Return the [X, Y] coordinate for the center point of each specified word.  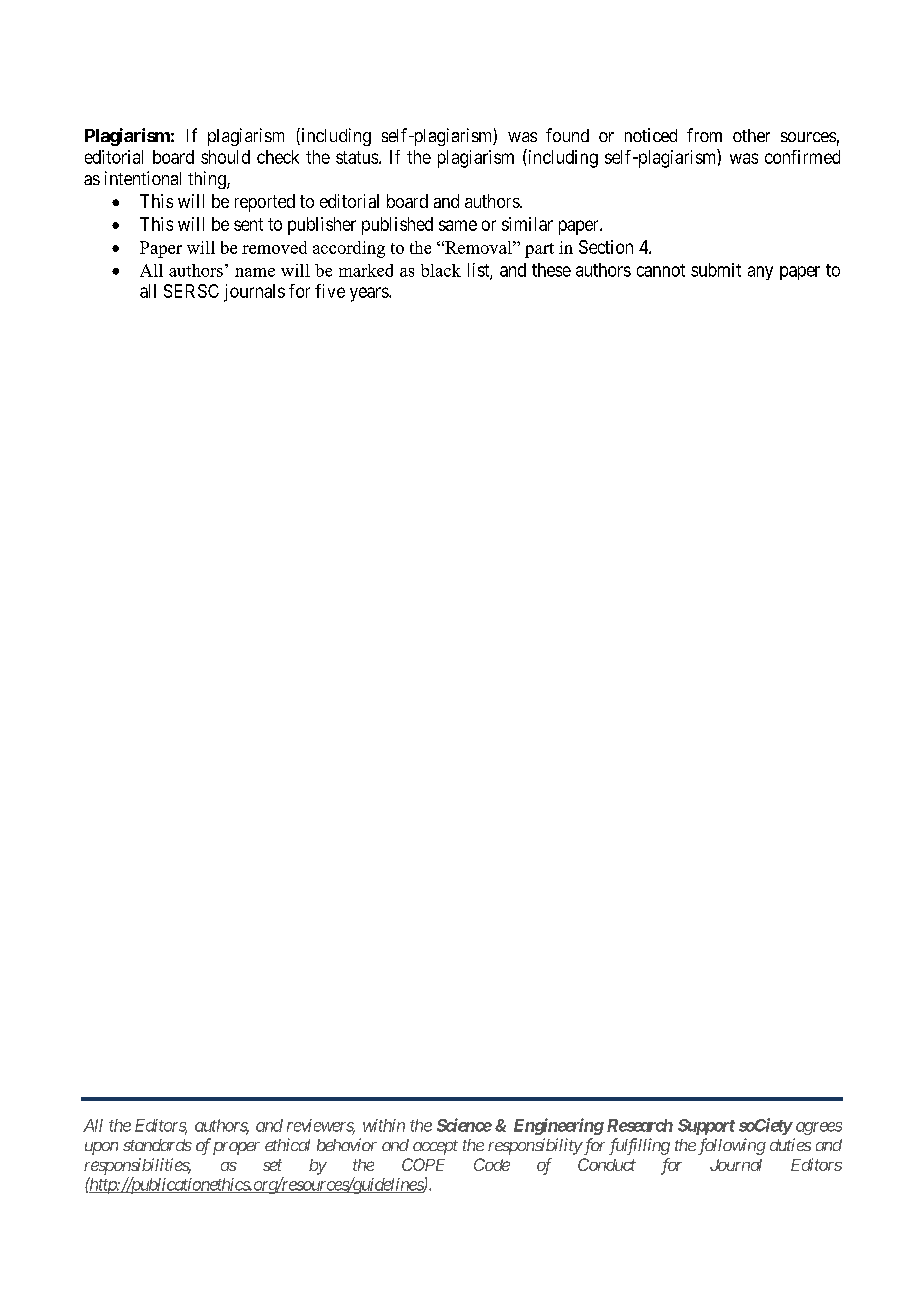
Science [464, 1125]
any [760, 273]
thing [208, 180]
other [751, 135]
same [458, 225]
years [370, 294]
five [330, 291]
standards [157, 1145]
